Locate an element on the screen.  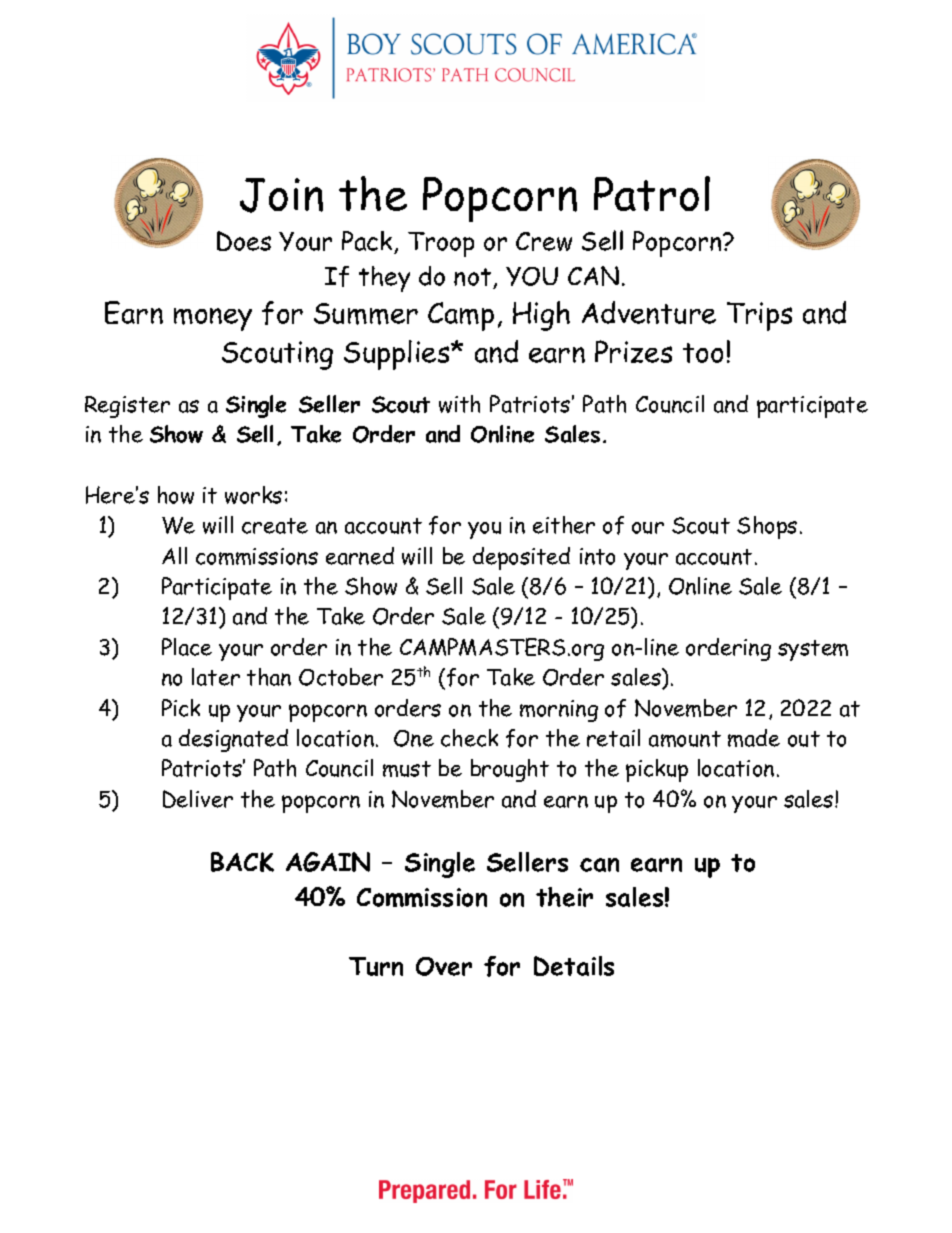
Does is located at coordinates (244, 241).
